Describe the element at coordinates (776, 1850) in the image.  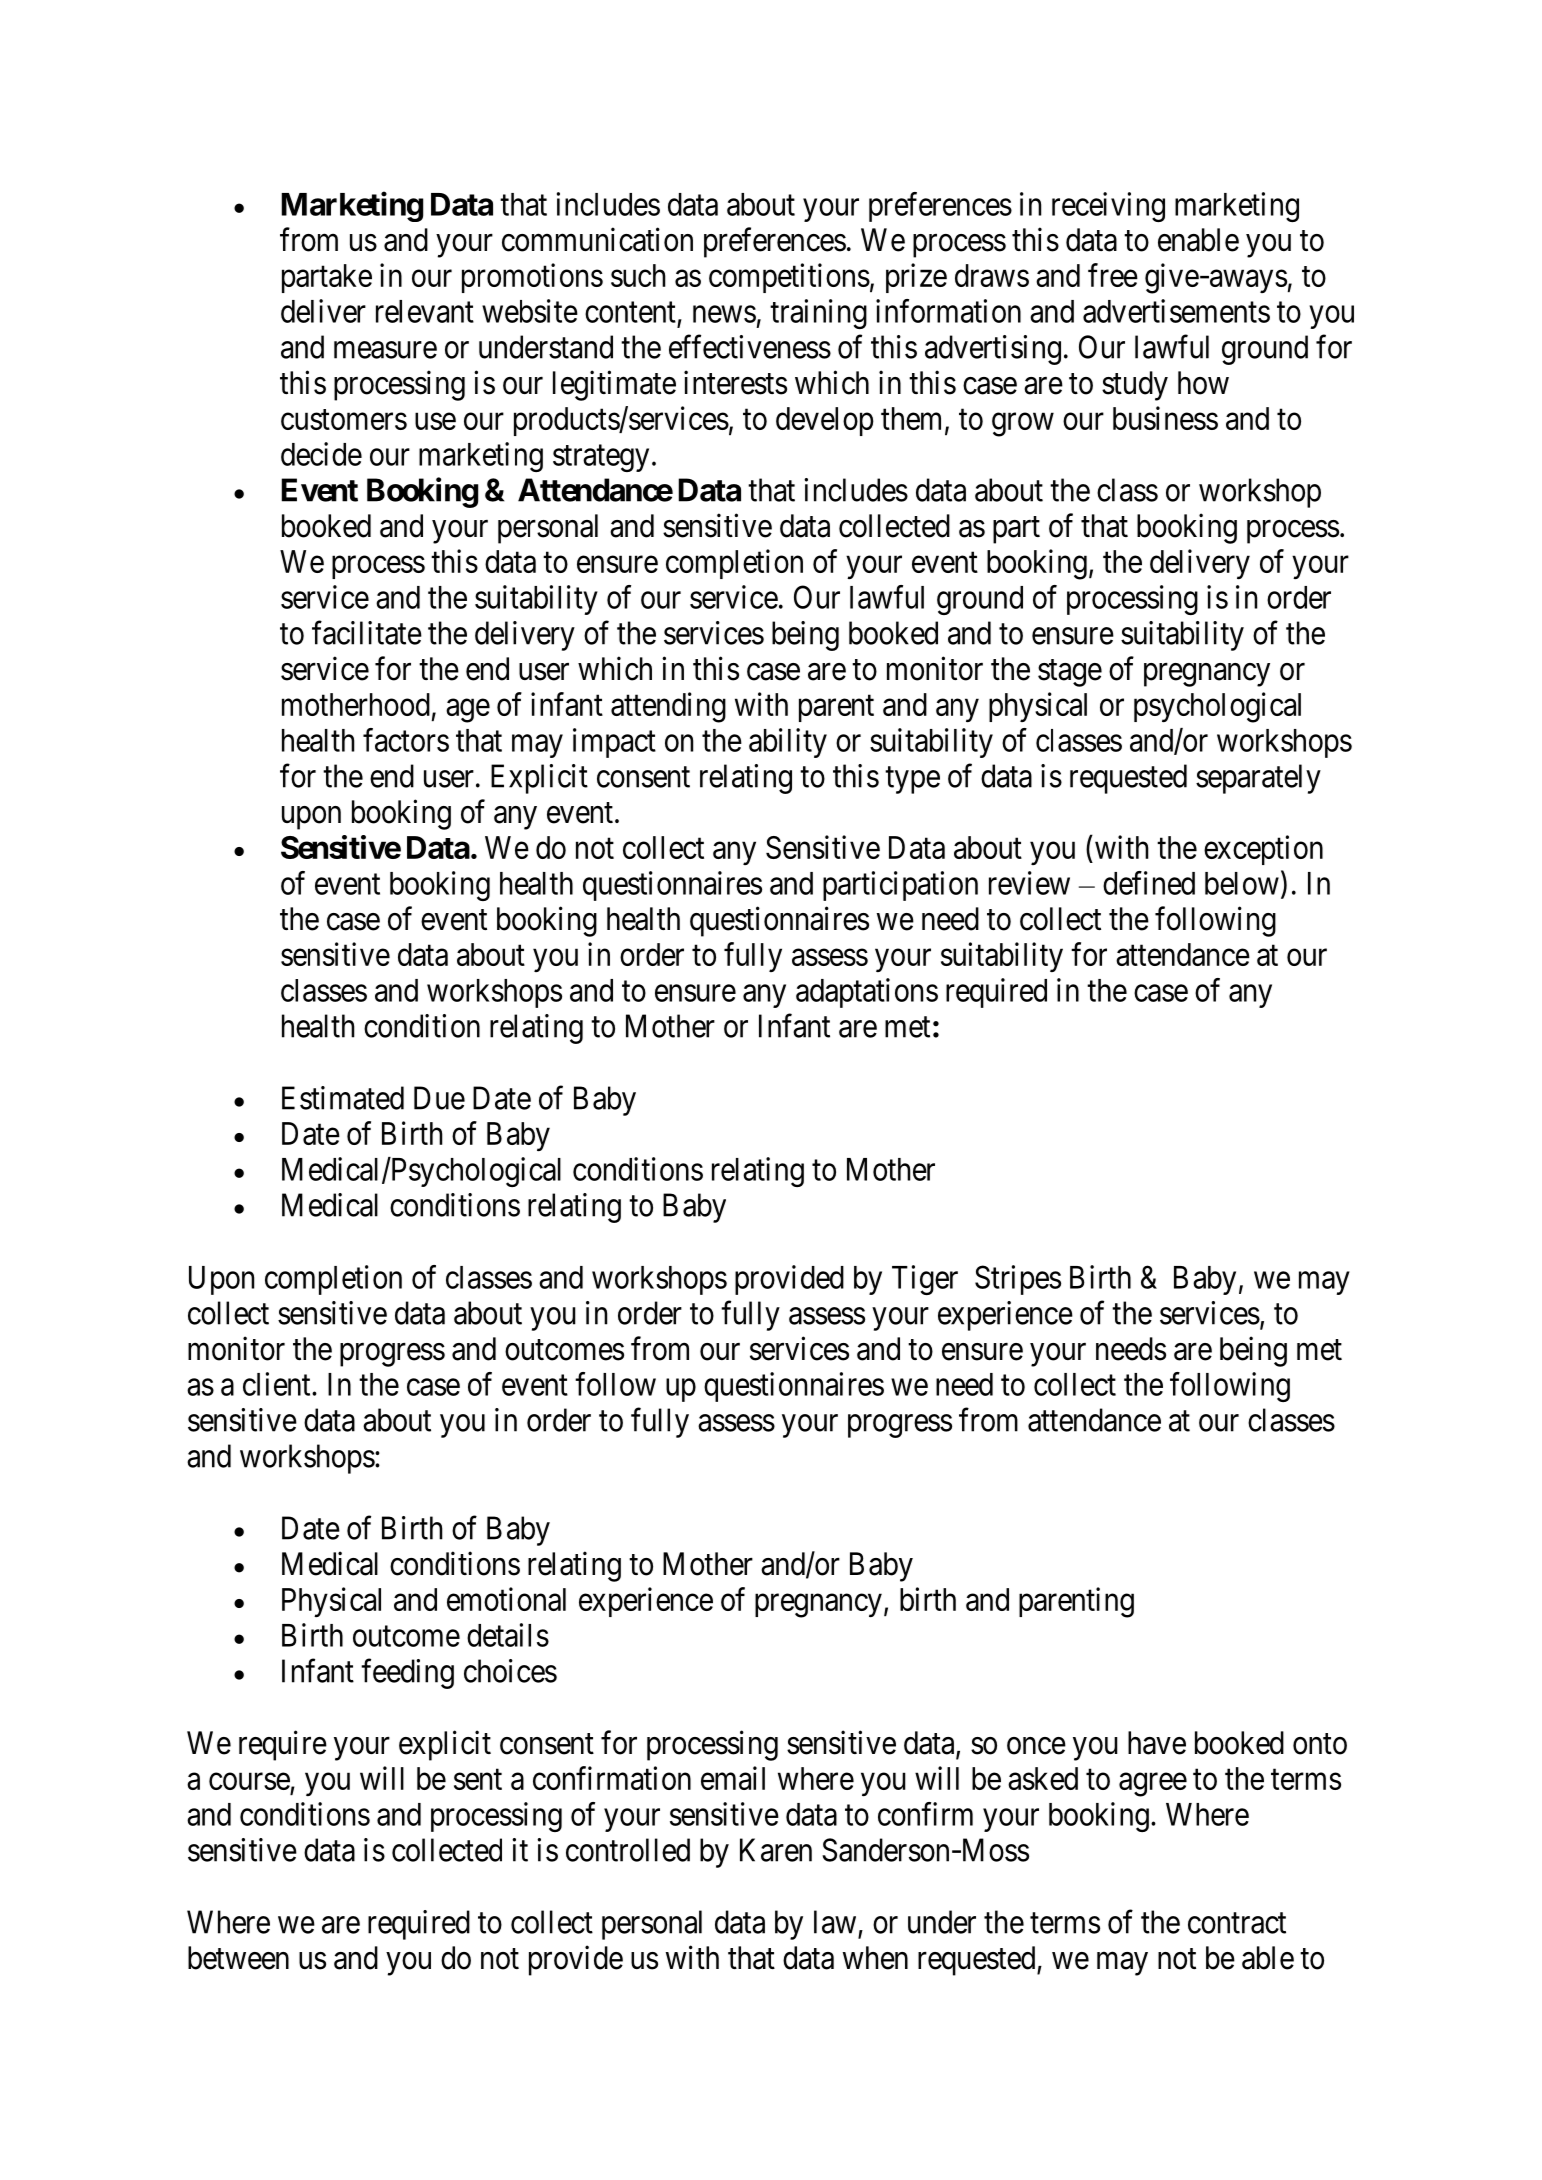
I see `Karen` at that location.
